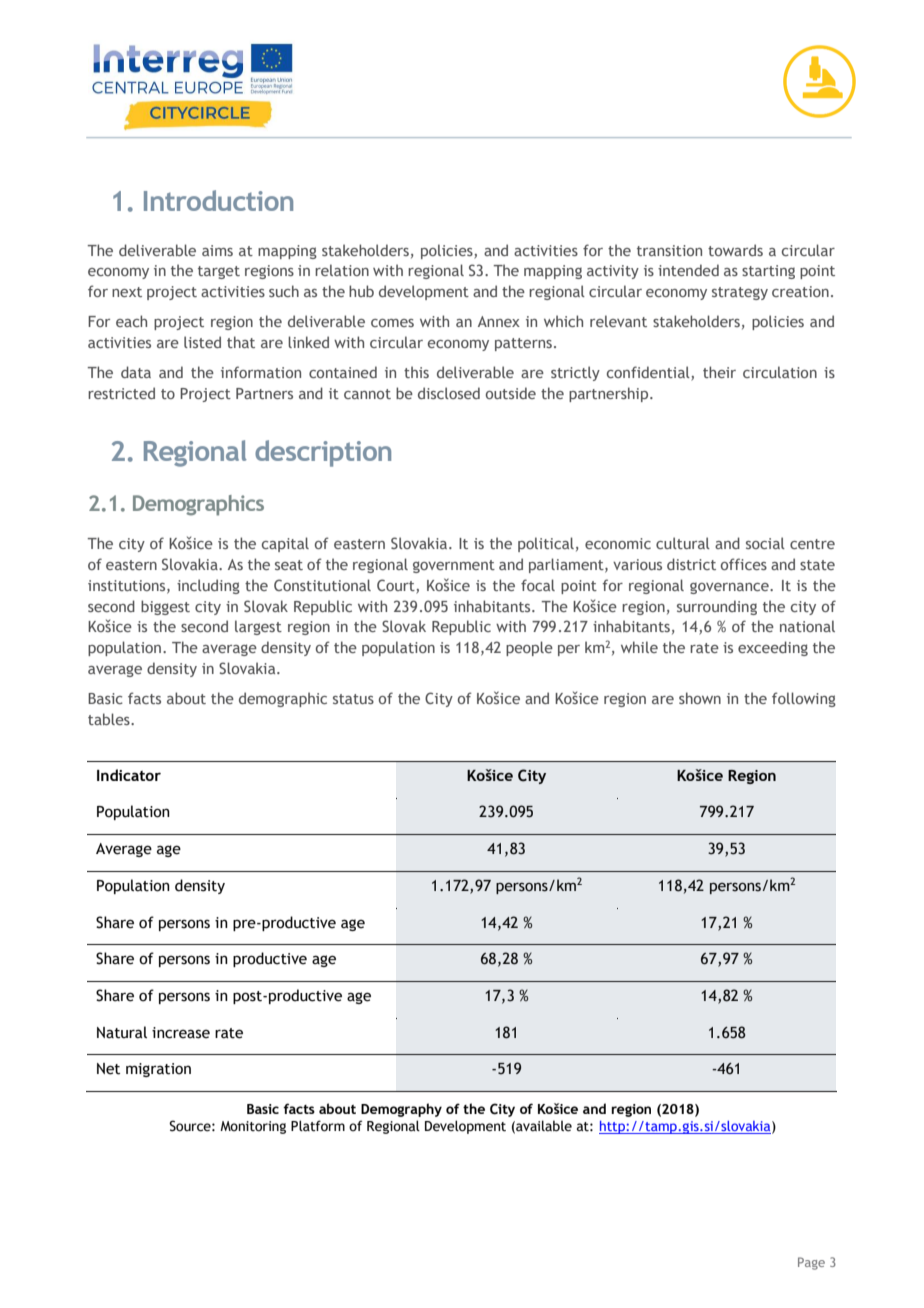 This screenshot has width=924, height=1308. Describe the element at coordinates (129, 775) in the screenshot. I see `Indicator` at that location.
